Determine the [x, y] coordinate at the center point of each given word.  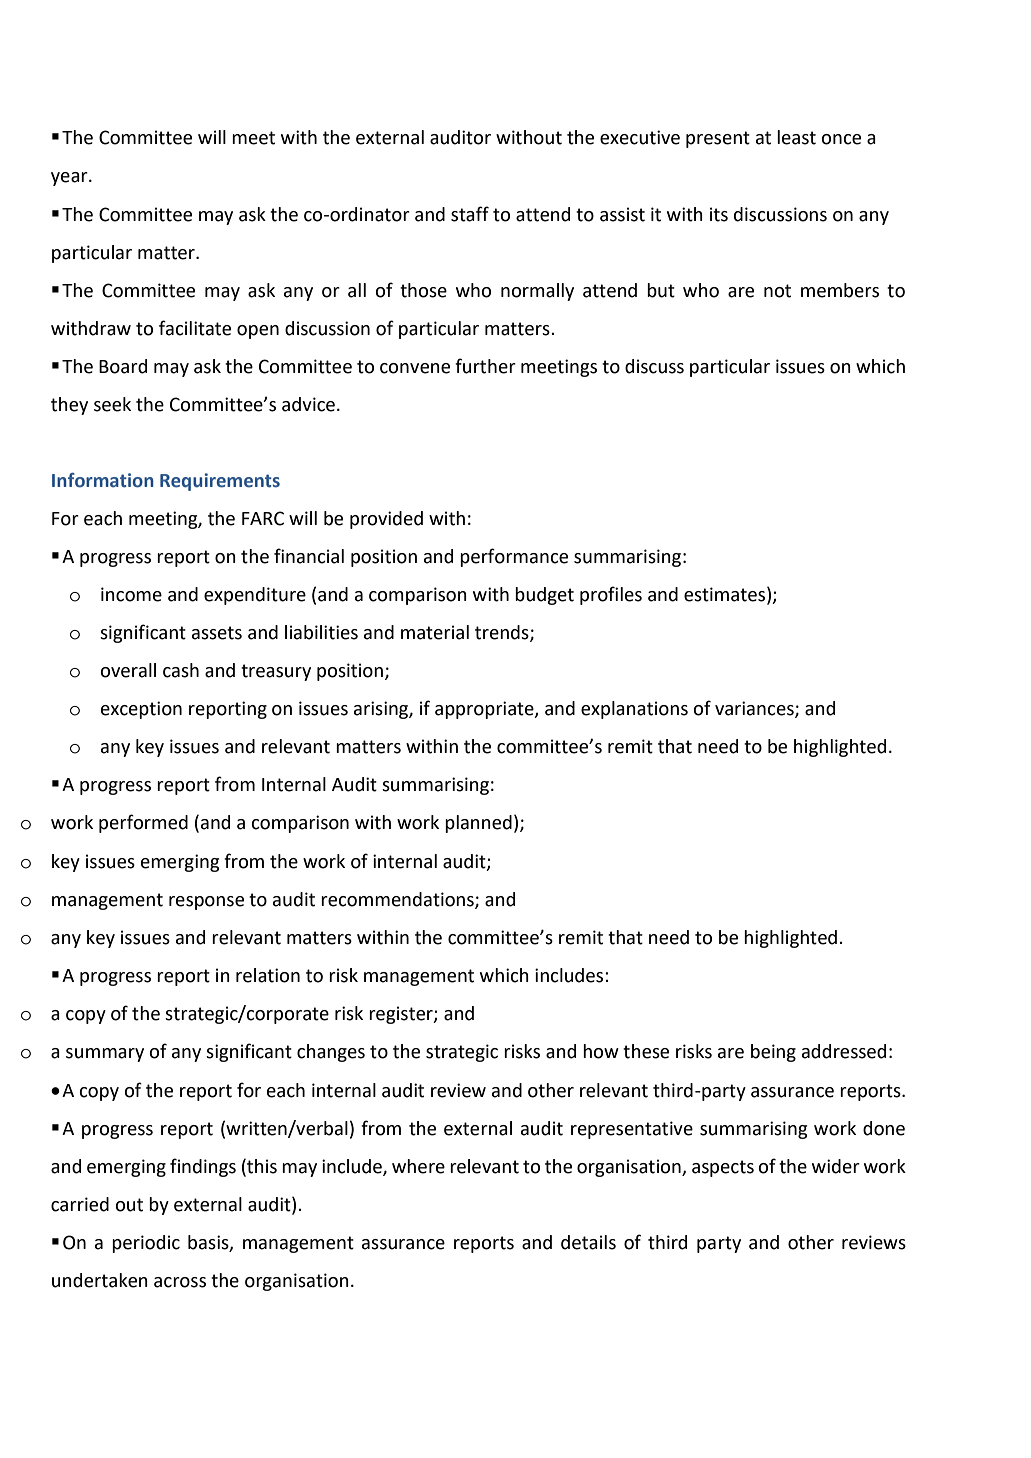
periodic [146, 1244]
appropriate [485, 710]
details [588, 1242]
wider [836, 1166]
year [70, 179]
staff [470, 214]
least [796, 137]
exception [141, 710]
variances [755, 709]
